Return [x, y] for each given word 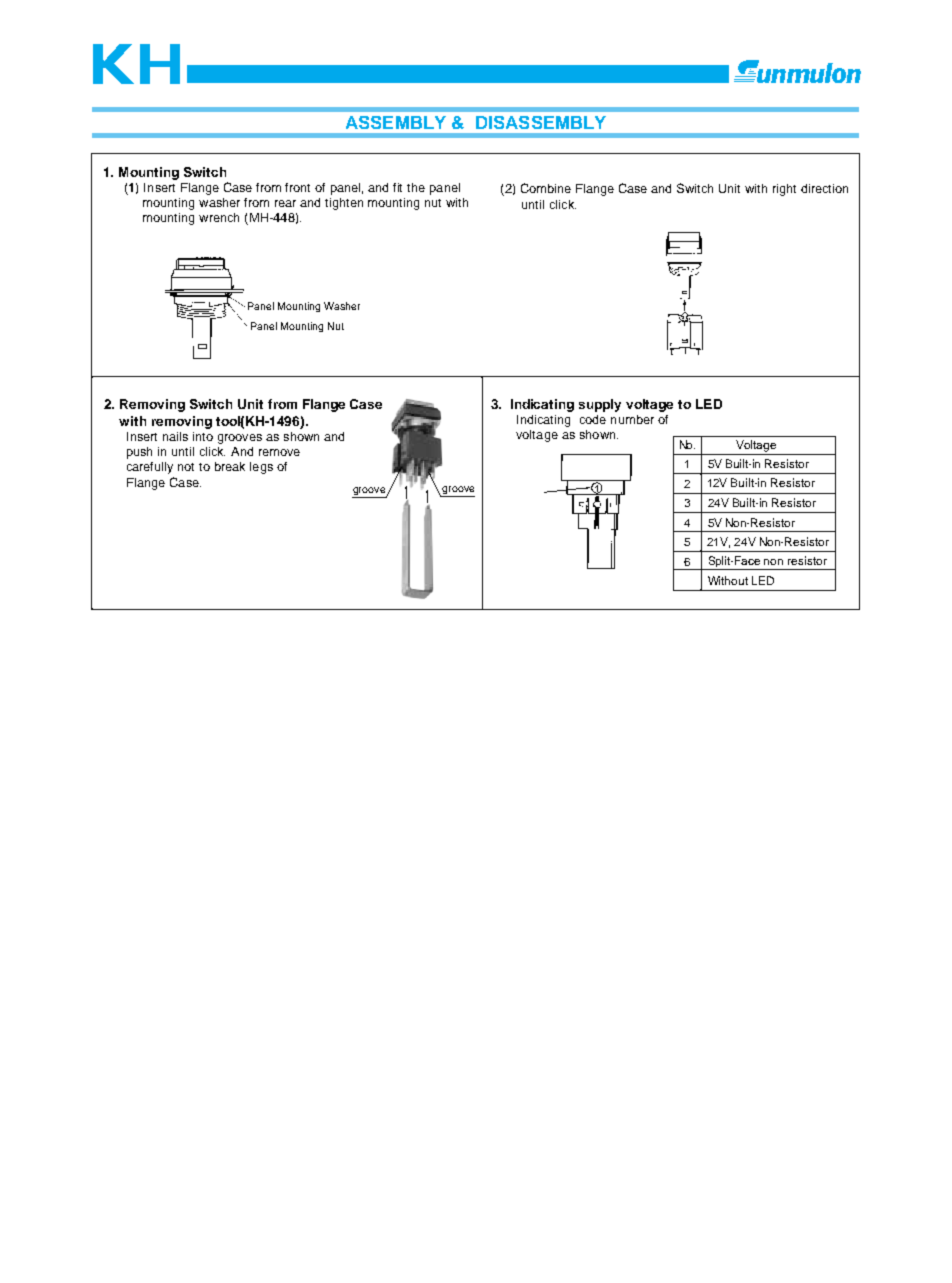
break [230, 466]
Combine [546, 188]
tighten [344, 204]
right [784, 190]
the [416, 187]
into [203, 436]
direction [824, 188]
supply [600, 405]
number [632, 419]
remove [279, 452]
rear [285, 203]
